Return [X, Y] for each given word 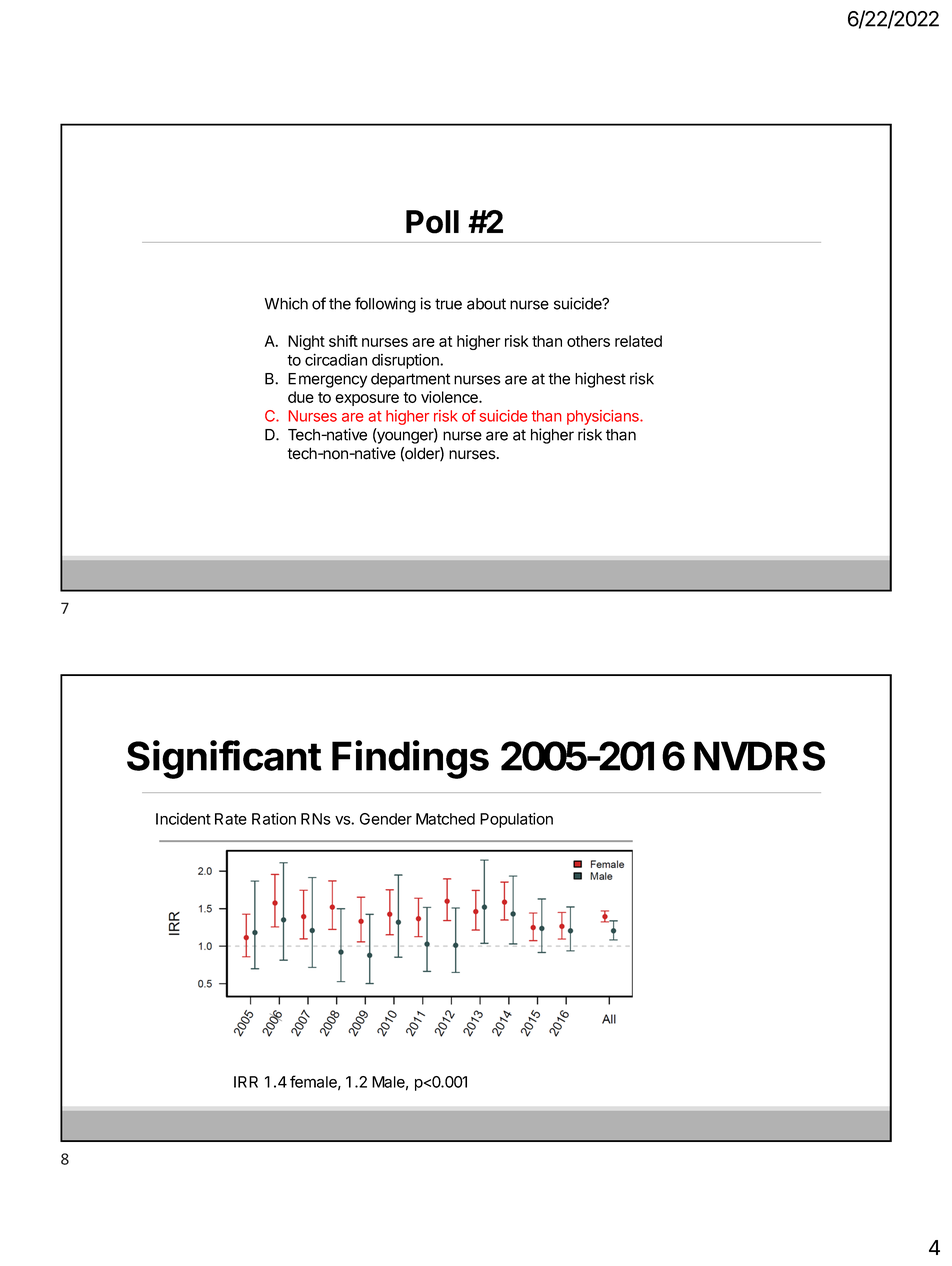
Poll [432, 222]
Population [516, 820]
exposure [367, 400]
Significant [224, 759]
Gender [386, 819]
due [301, 397]
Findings [410, 759]
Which [286, 303]
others [588, 341]
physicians [604, 417]
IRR [246, 1082]
